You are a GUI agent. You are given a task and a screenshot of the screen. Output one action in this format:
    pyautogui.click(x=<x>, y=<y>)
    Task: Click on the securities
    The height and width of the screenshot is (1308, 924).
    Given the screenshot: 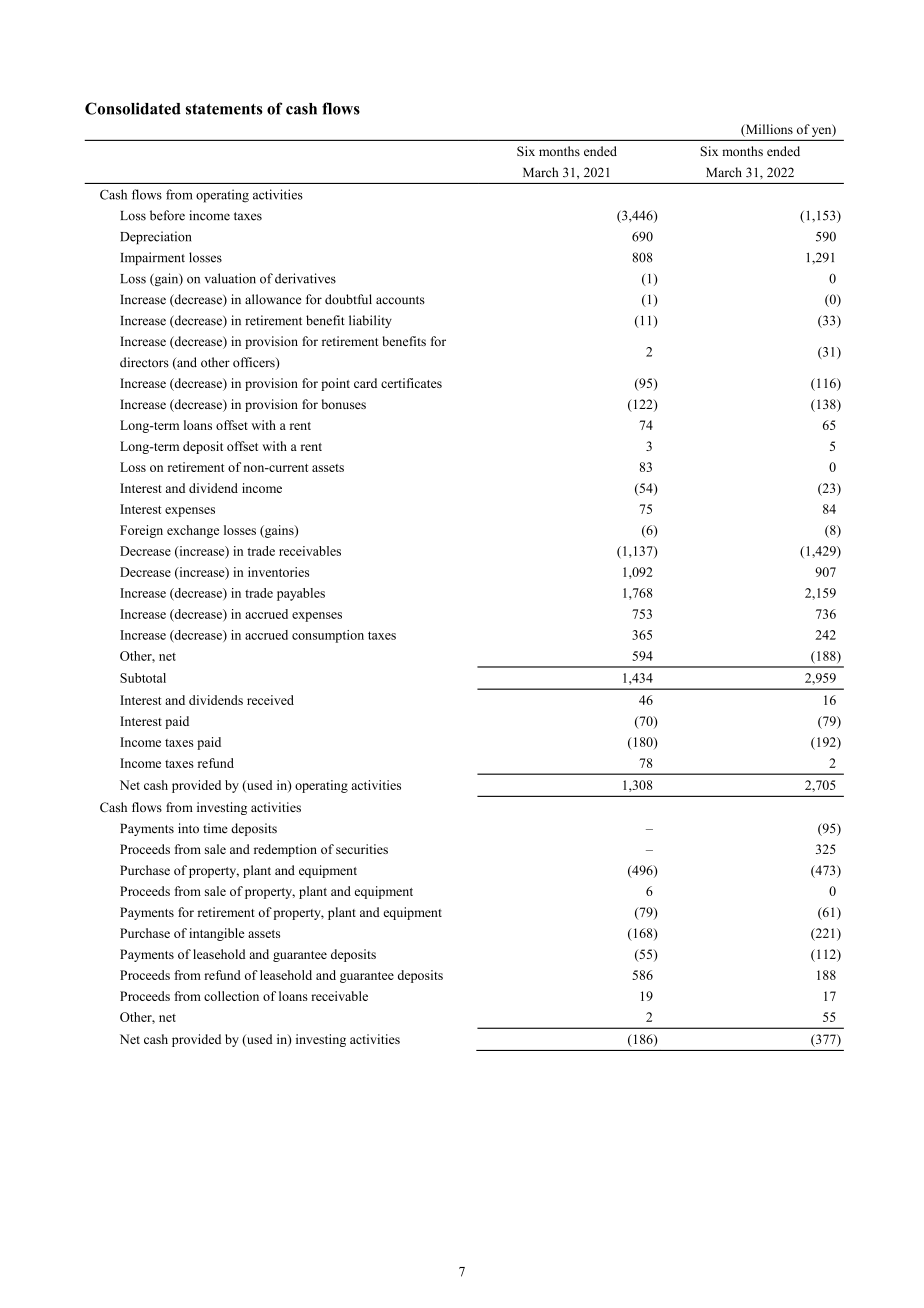 What is the action you would take?
    pyautogui.click(x=362, y=849)
